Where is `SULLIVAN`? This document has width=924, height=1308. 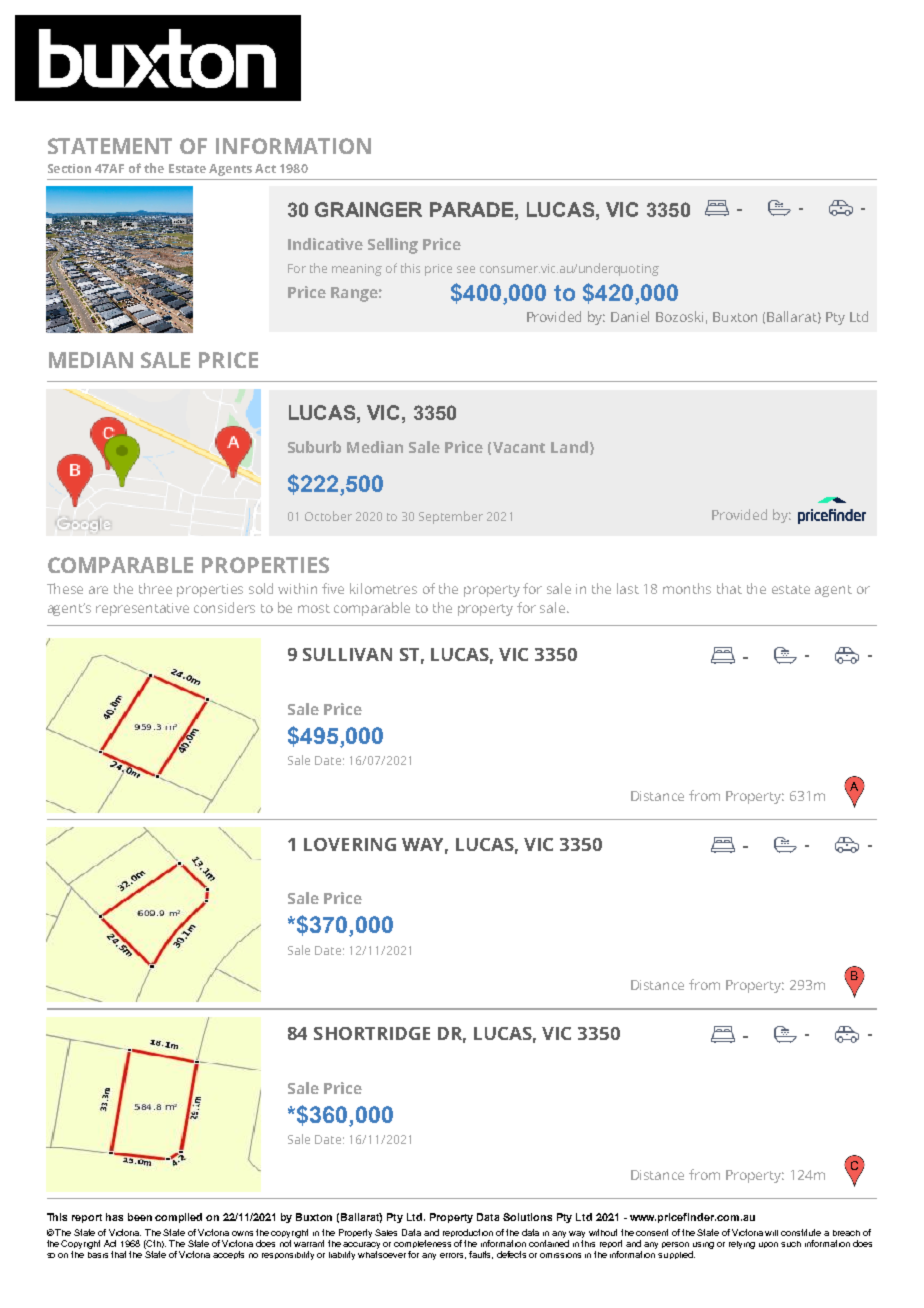 SULLIVAN is located at coordinates (347, 654).
